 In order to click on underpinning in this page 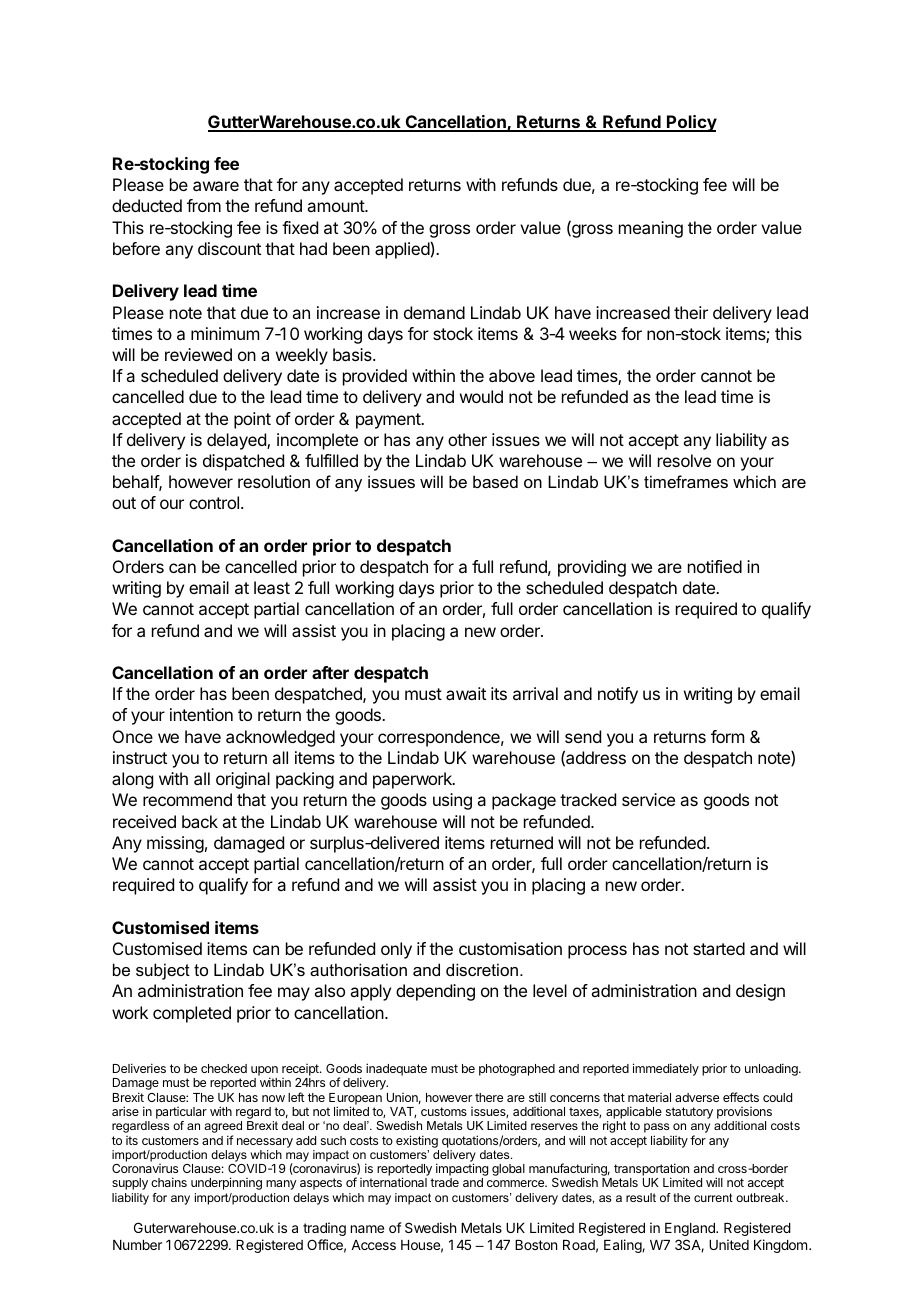, I will do `click(226, 1183)`.
